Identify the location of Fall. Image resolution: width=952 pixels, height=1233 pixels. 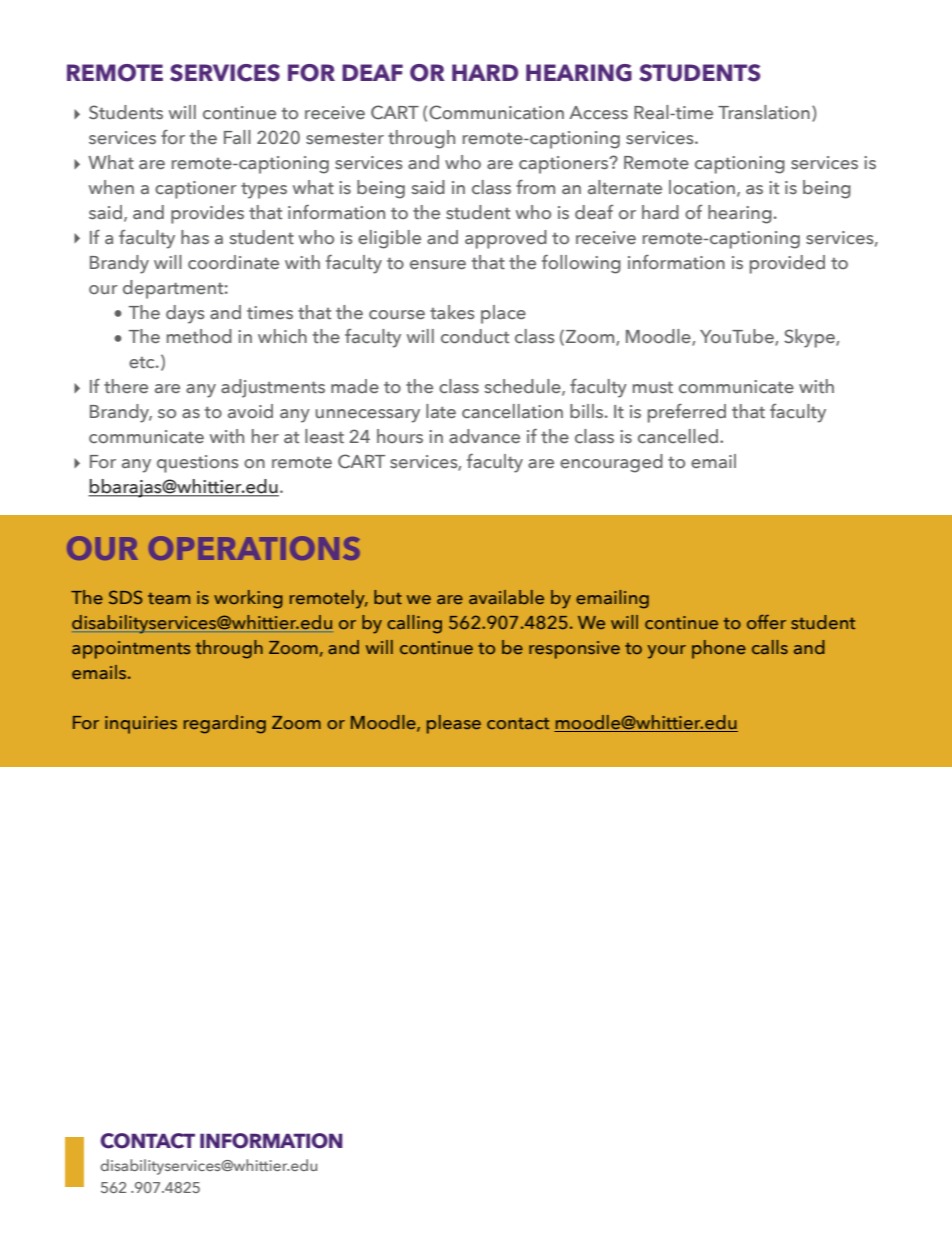
(237, 137).
